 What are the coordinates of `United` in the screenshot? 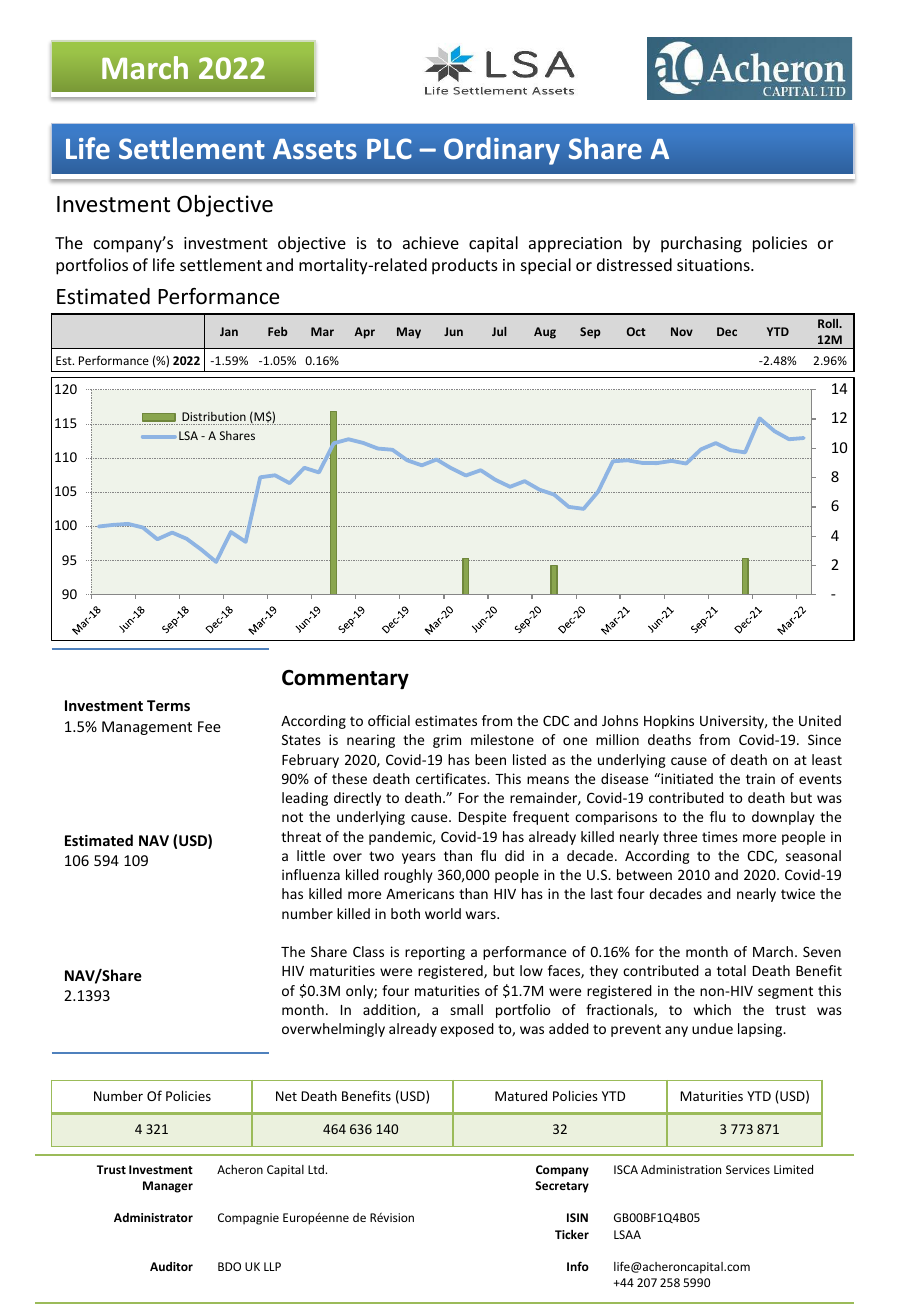 It's located at (820, 720).
